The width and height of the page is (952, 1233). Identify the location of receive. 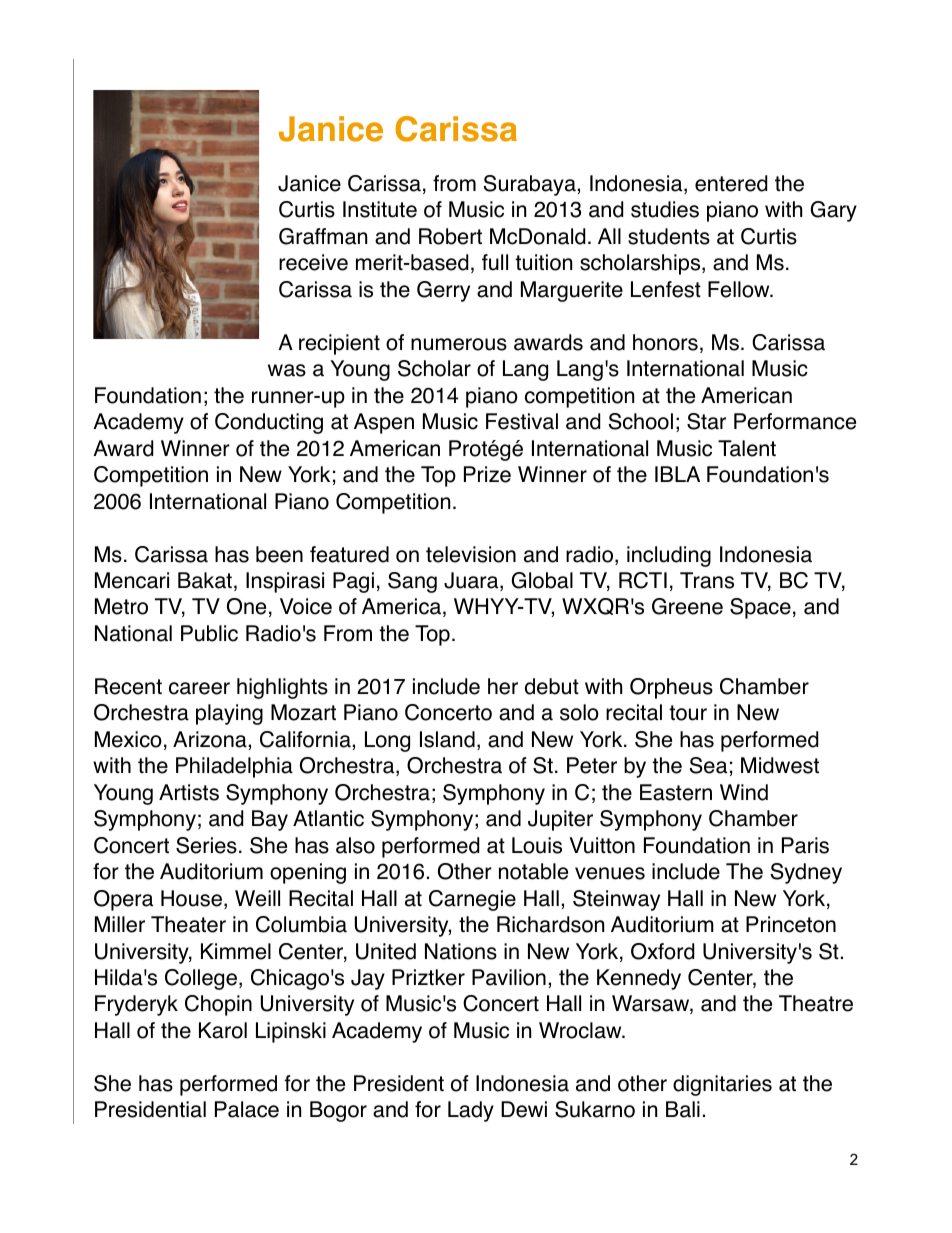
(313, 262).
